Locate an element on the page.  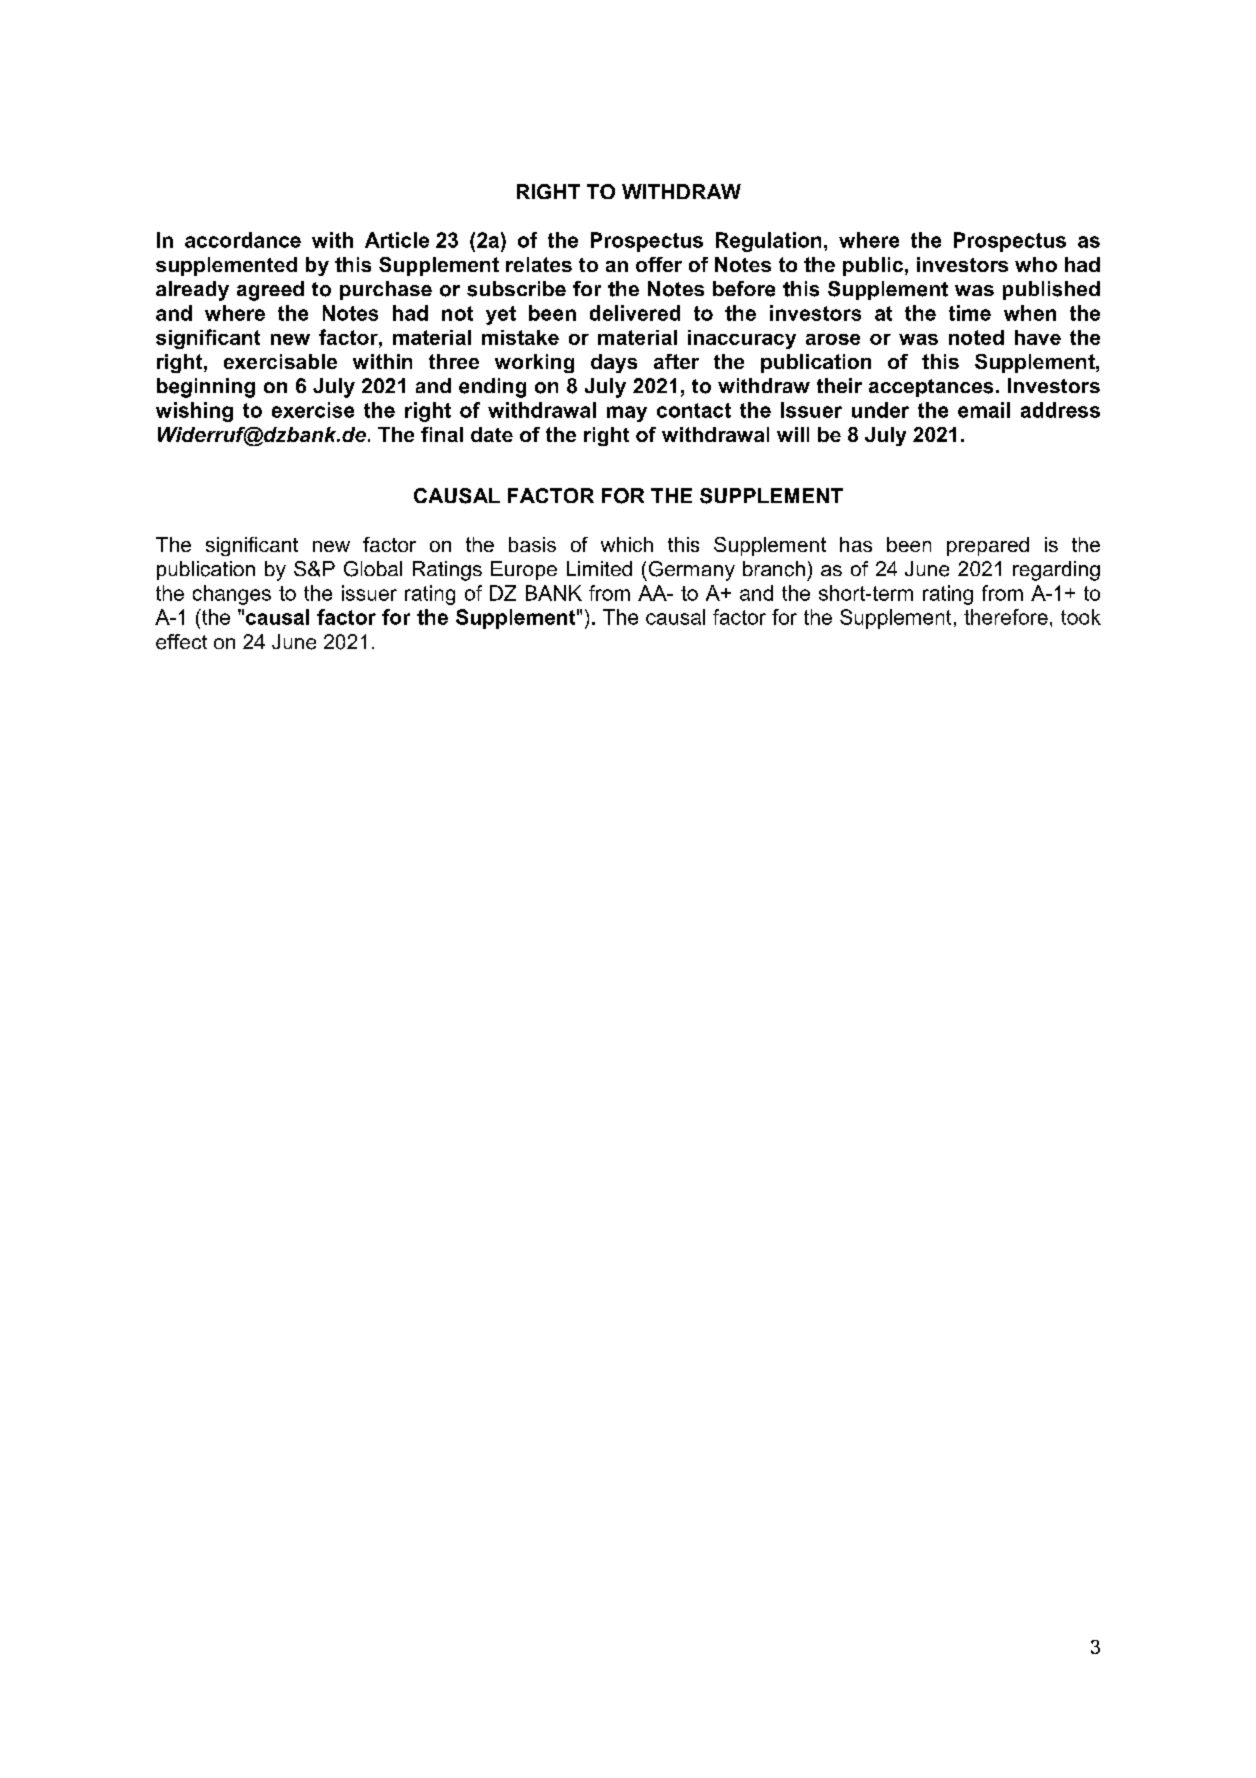
who is located at coordinates (1036, 264).
